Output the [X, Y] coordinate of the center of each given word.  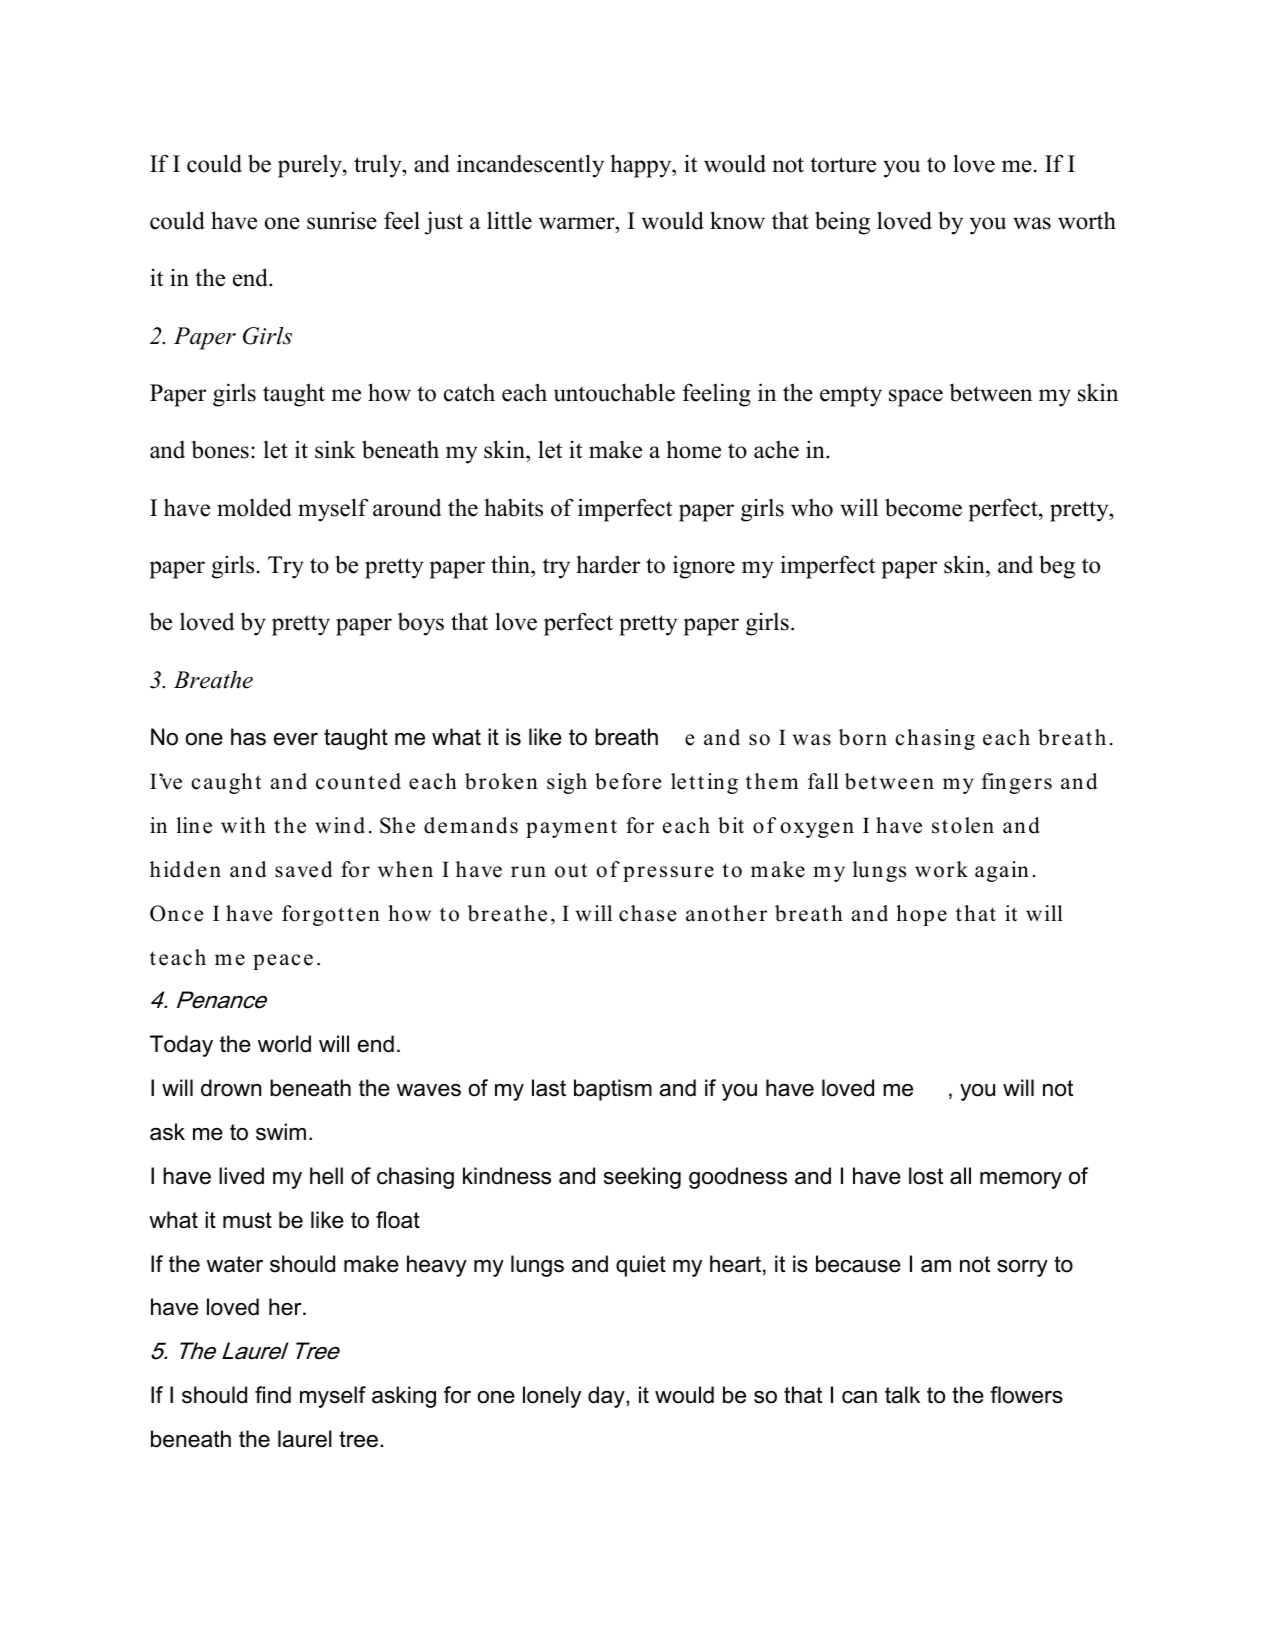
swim [281, 1132]
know [737, 220]
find [273, 1395]
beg [1057, 567]
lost [926, 1176]
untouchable [614, 392]
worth [1087, 221]
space [916, 398]
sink [335, 449]
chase [647, 913]
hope [921, 915]
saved [303, 869]
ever [296, 739]
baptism [613, 1090]
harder [608, 564]
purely [311, 166]
